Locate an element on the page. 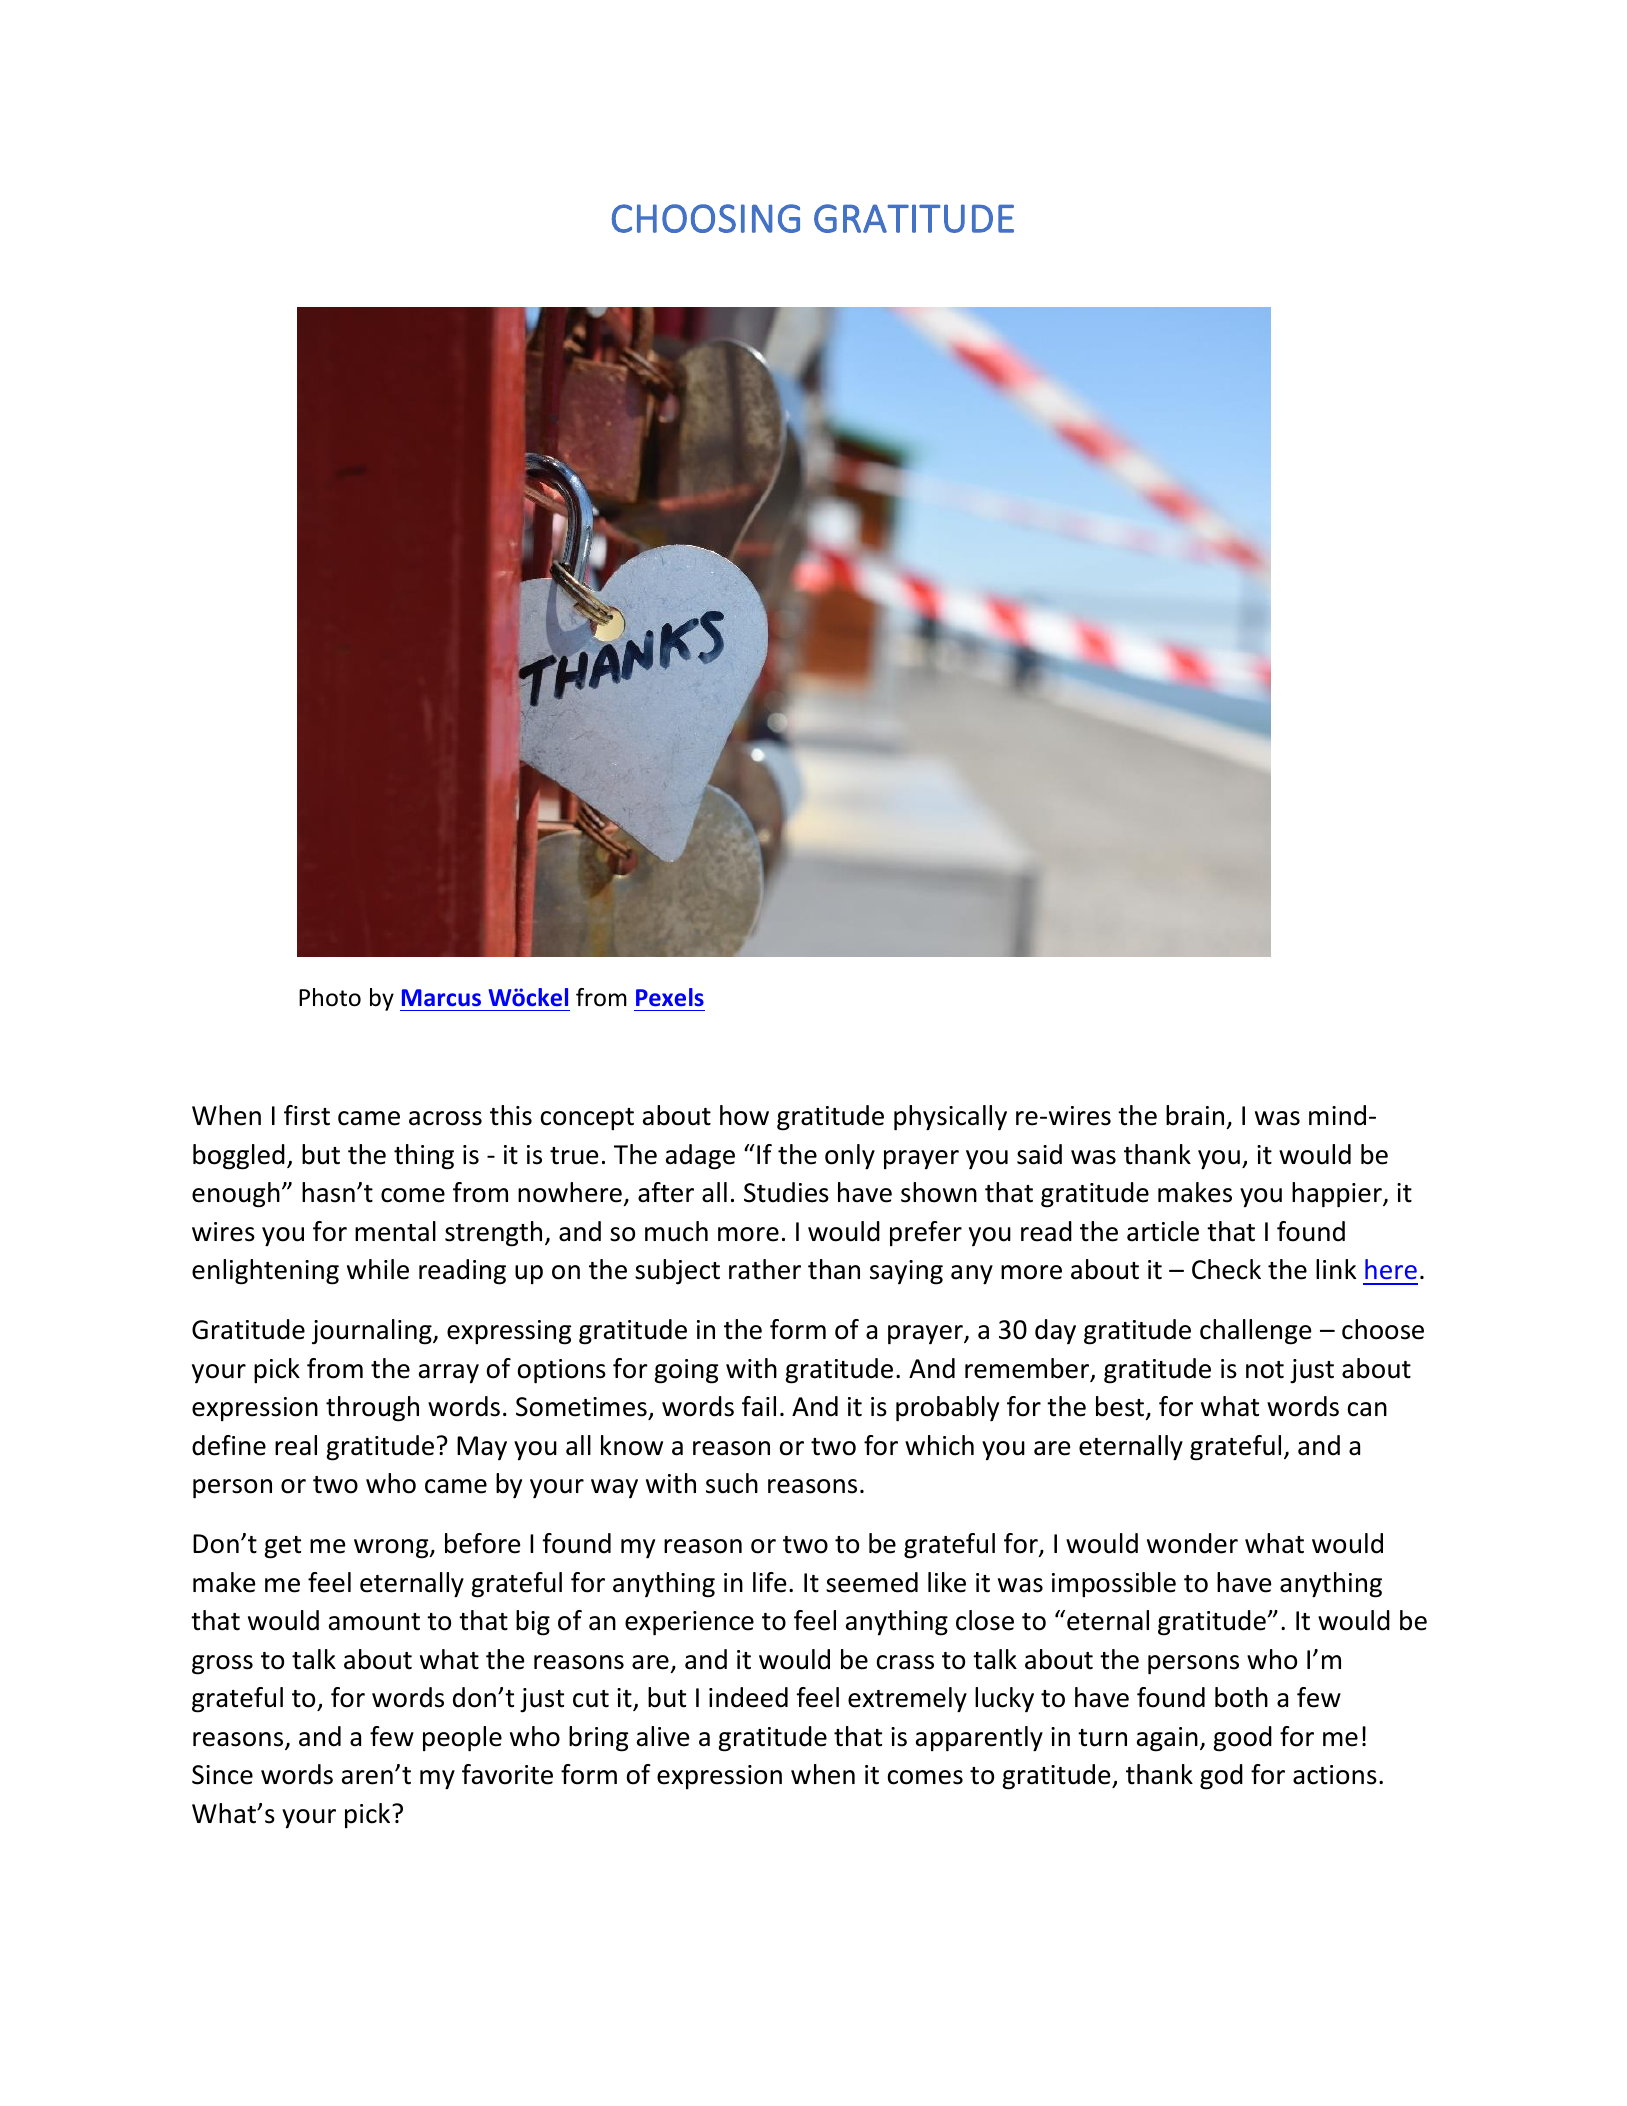 The height and width of the image is (2106, 1627). indeed is located at coordinates (748, 1697).
